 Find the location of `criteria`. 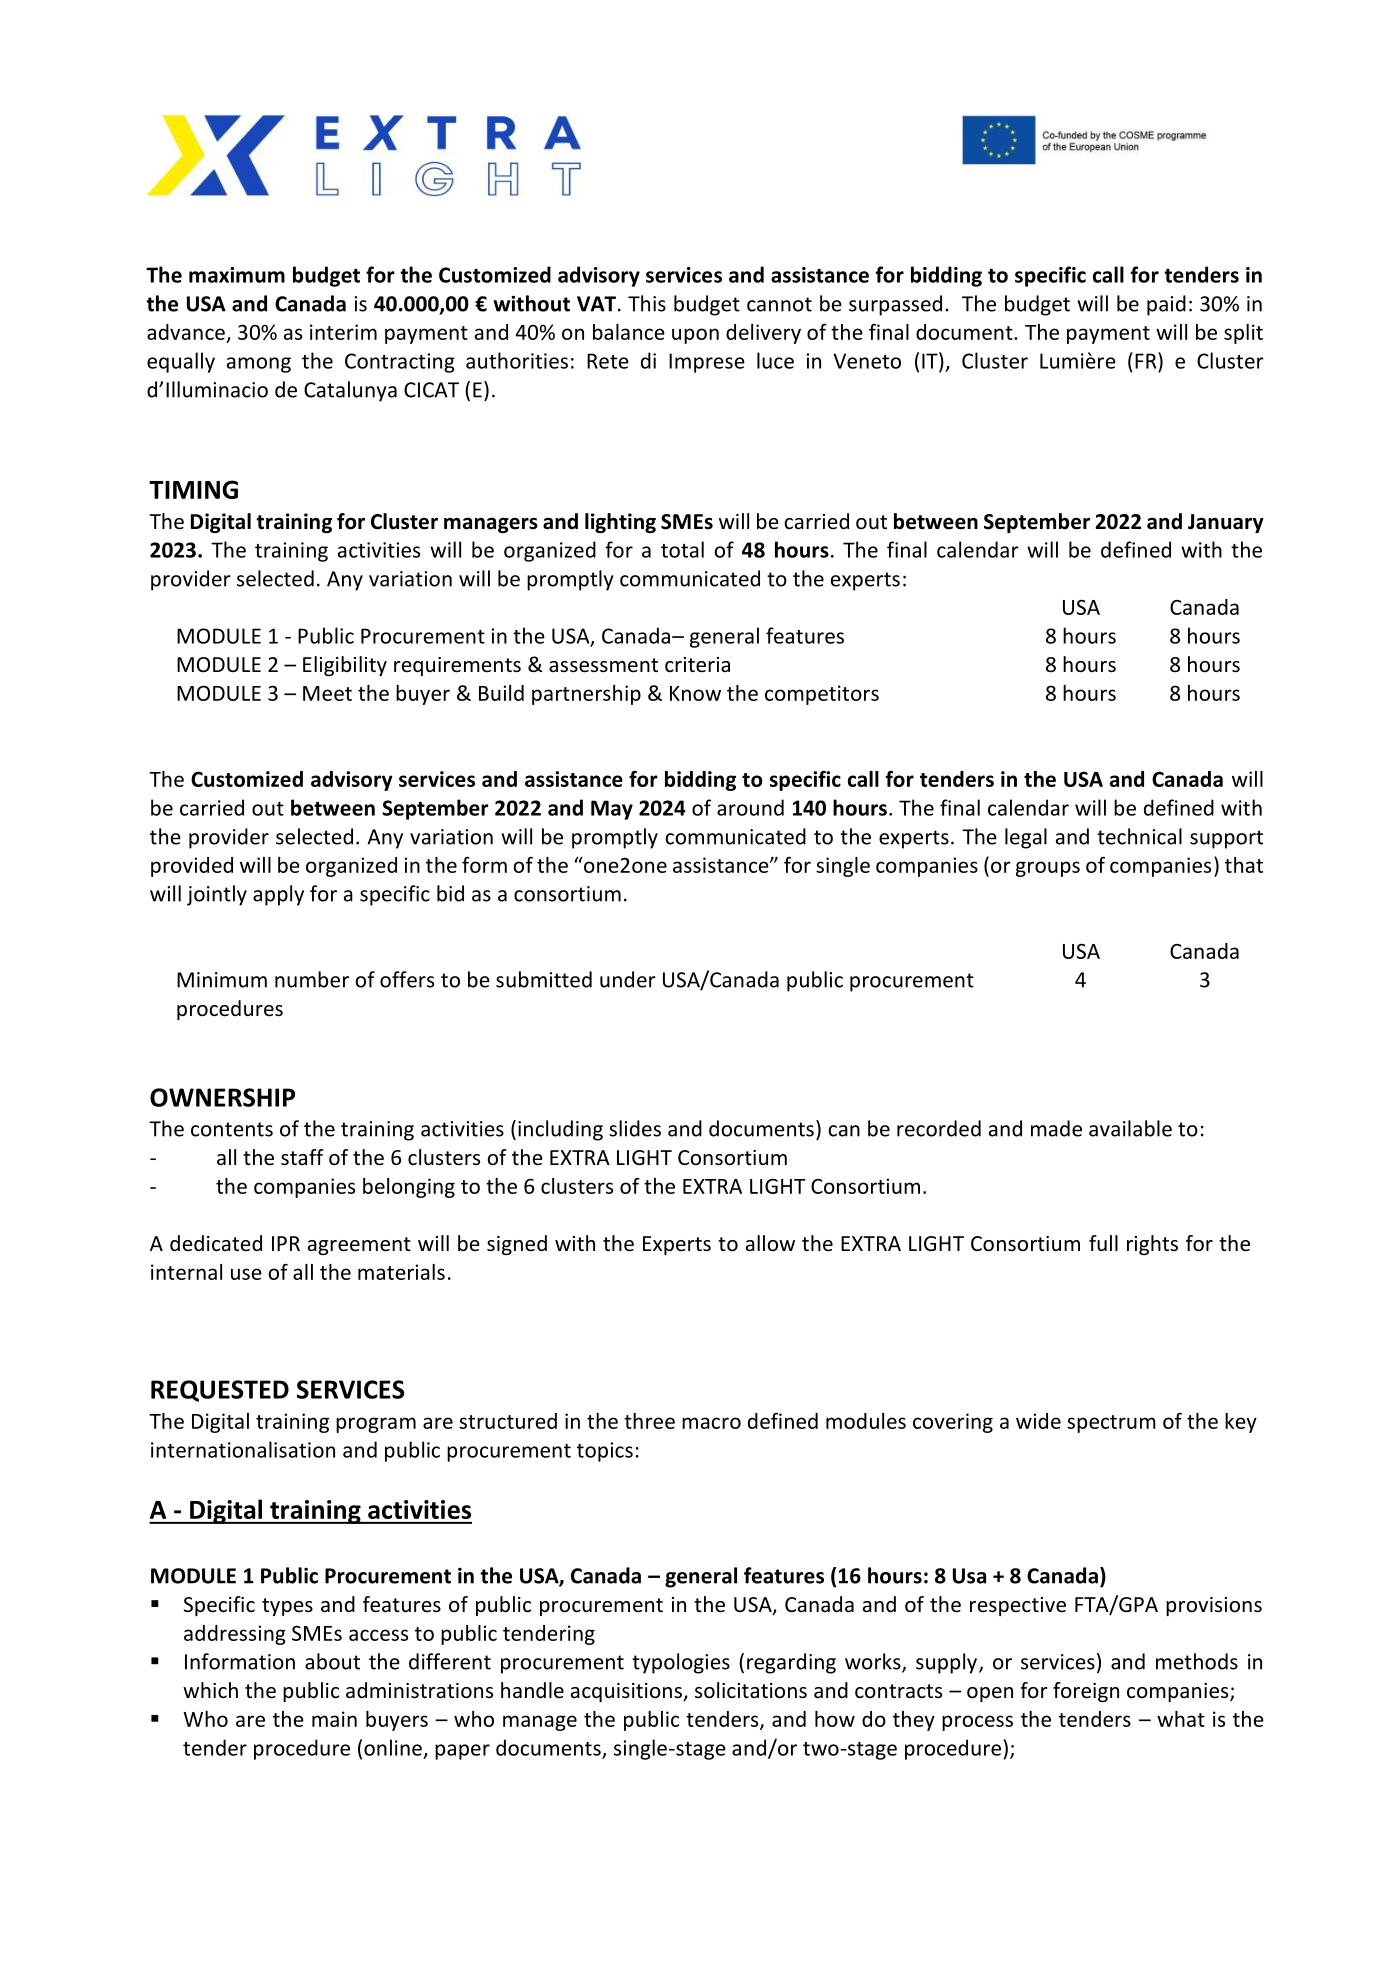

criteria is located at coordinates (697, 665).
